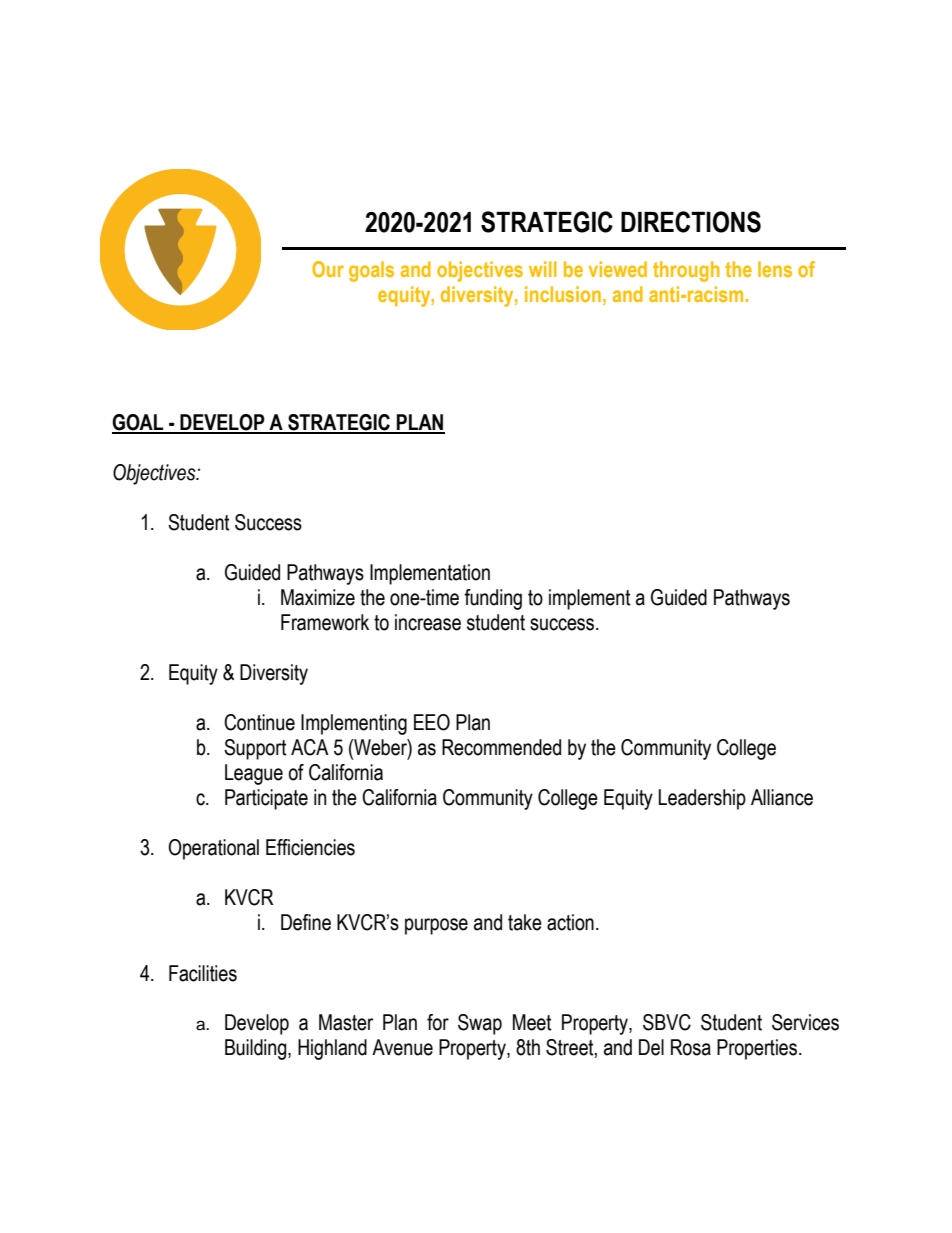  Describe the element at coordinates (702, 799) in the page. I see `Leadership` at that location.
